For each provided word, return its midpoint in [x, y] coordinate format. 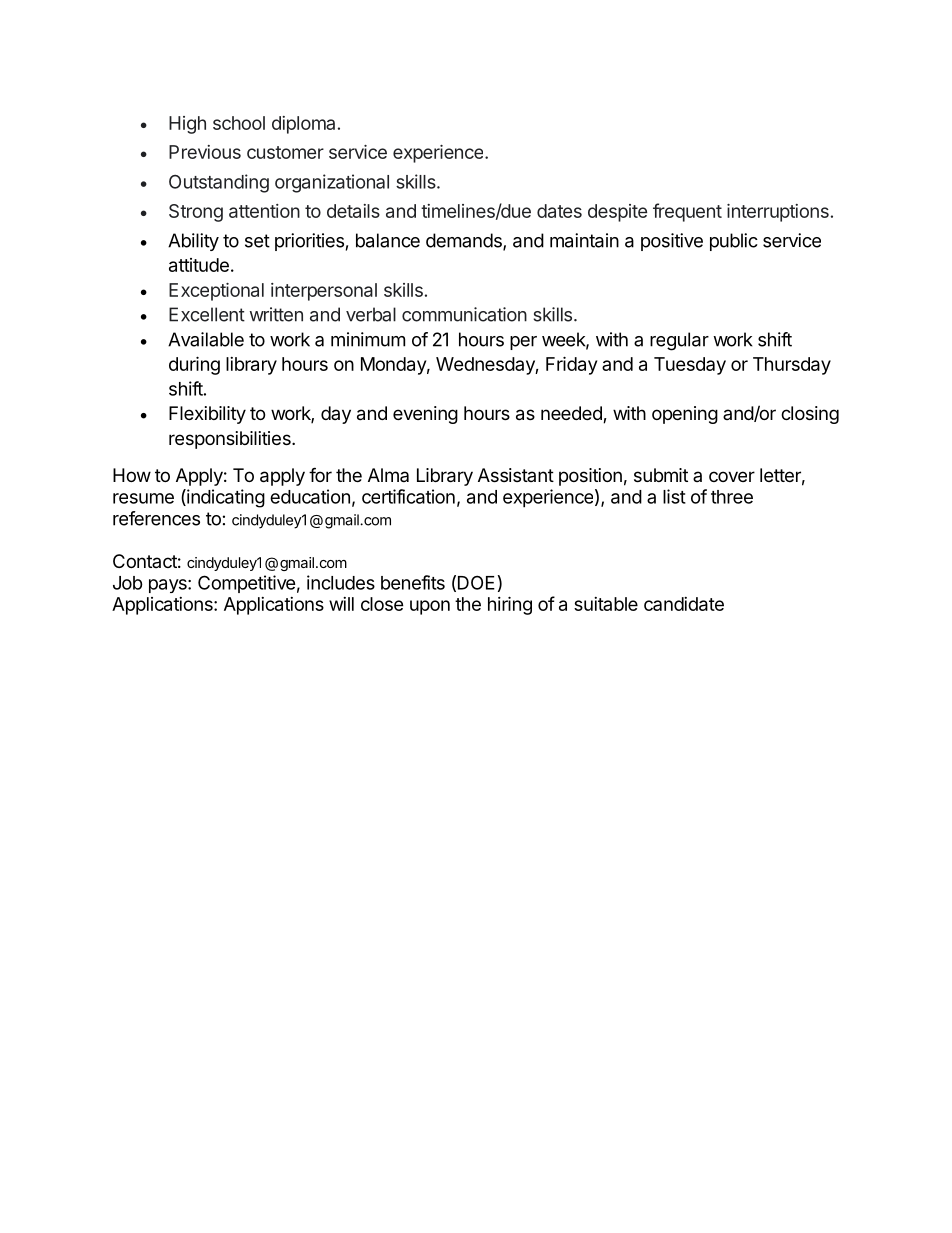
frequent [687, 212]
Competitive [247, 584]
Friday [571, 365]
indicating [225, 498]
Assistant [516, 475]
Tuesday [690, 366]
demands [465, 241]
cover [732, 476]
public [734, 242]
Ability [193, 242]
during [194, 365]
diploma [303, 125]
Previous [205, 152]
